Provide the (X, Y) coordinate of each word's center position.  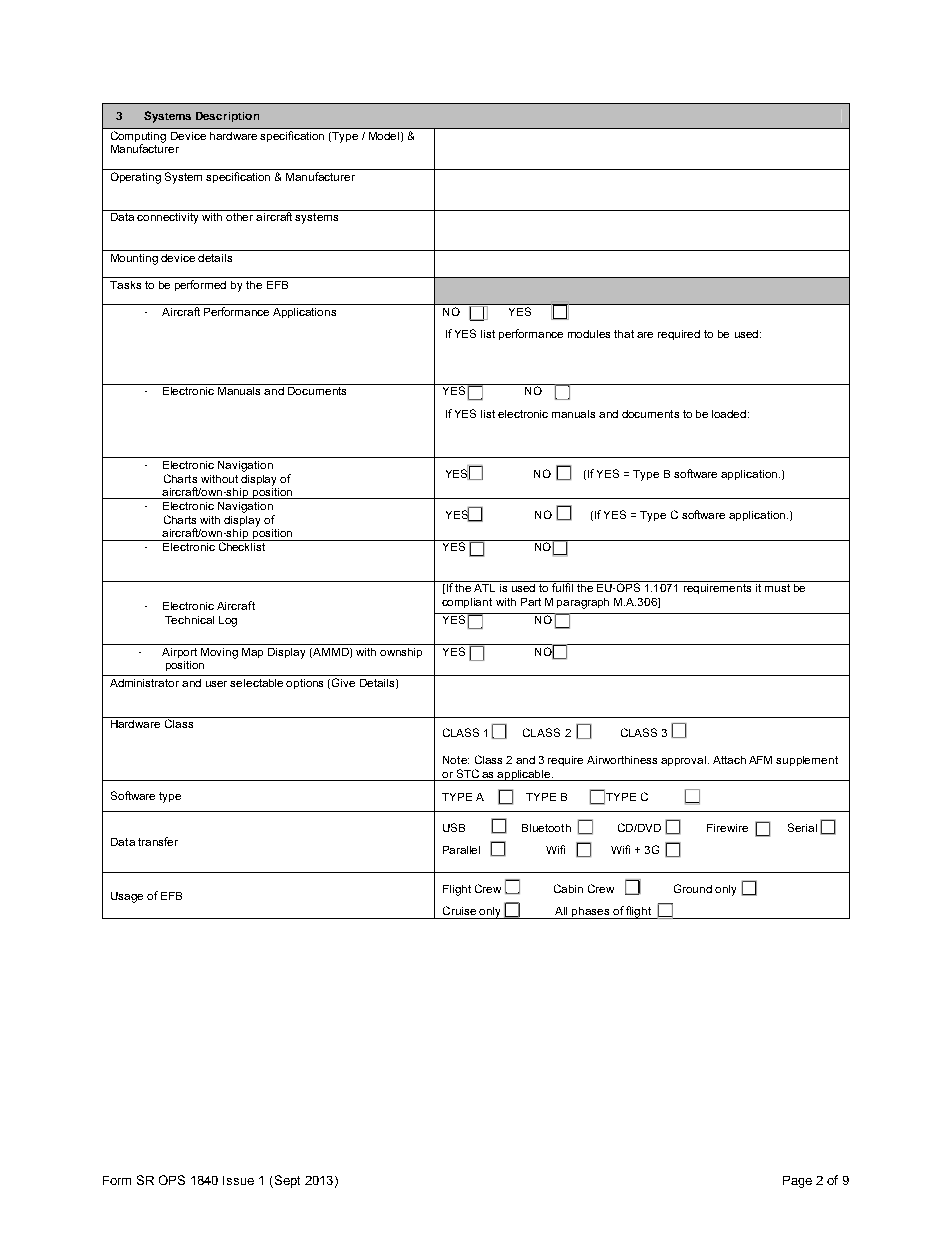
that (624, 334)
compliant (467, 603)
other (239, 217)
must (777, 588)
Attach (729, 760)
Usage (127, 897)
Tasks (125, 285)
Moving (219, 653)
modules (589, 334)
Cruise (459, 910)
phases (591, 913)
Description (227, 117)
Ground (693, 888)
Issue (238, 1180)
